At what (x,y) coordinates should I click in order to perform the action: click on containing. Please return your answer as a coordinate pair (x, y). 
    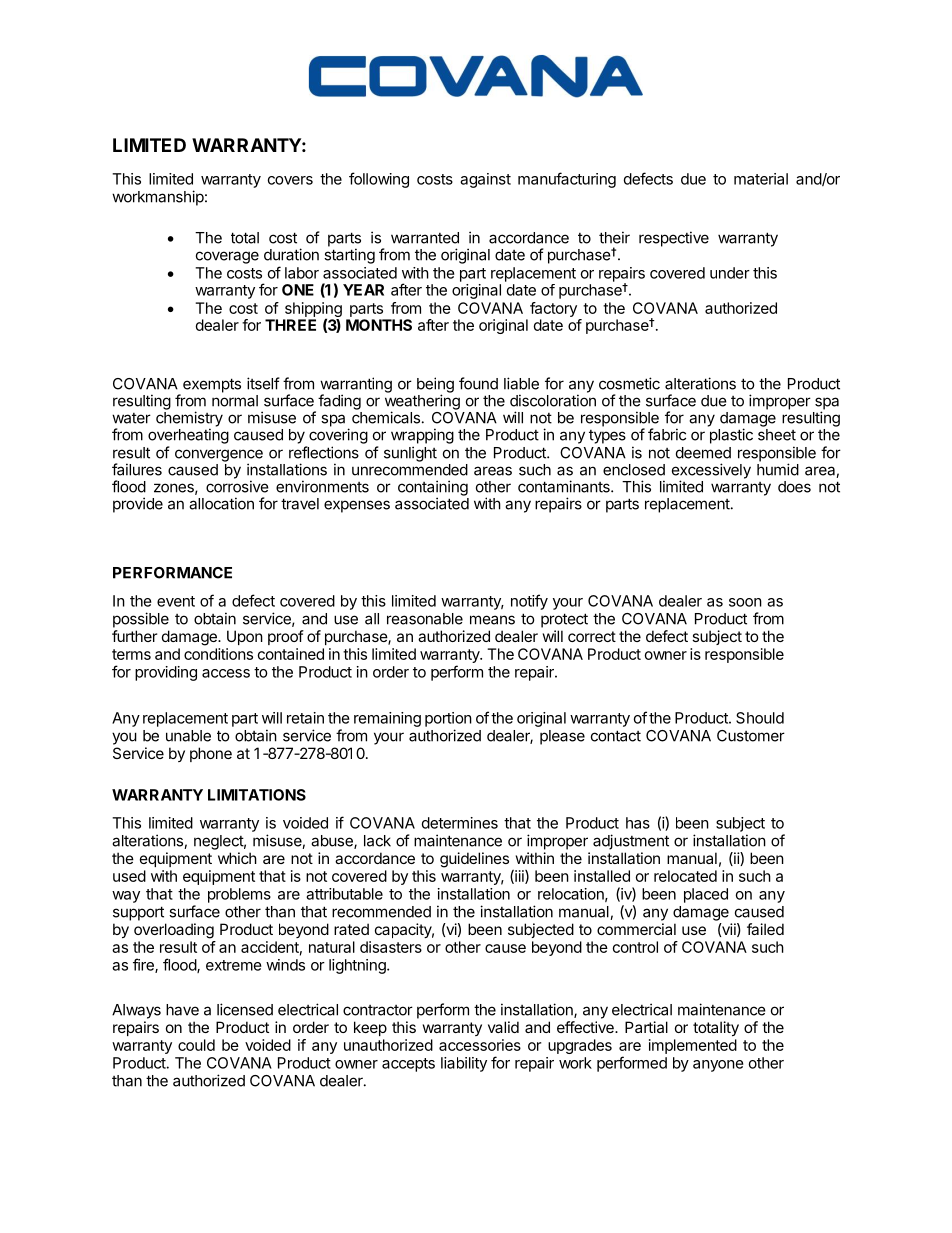
    Looking at the image, I should click on (433, 489).
